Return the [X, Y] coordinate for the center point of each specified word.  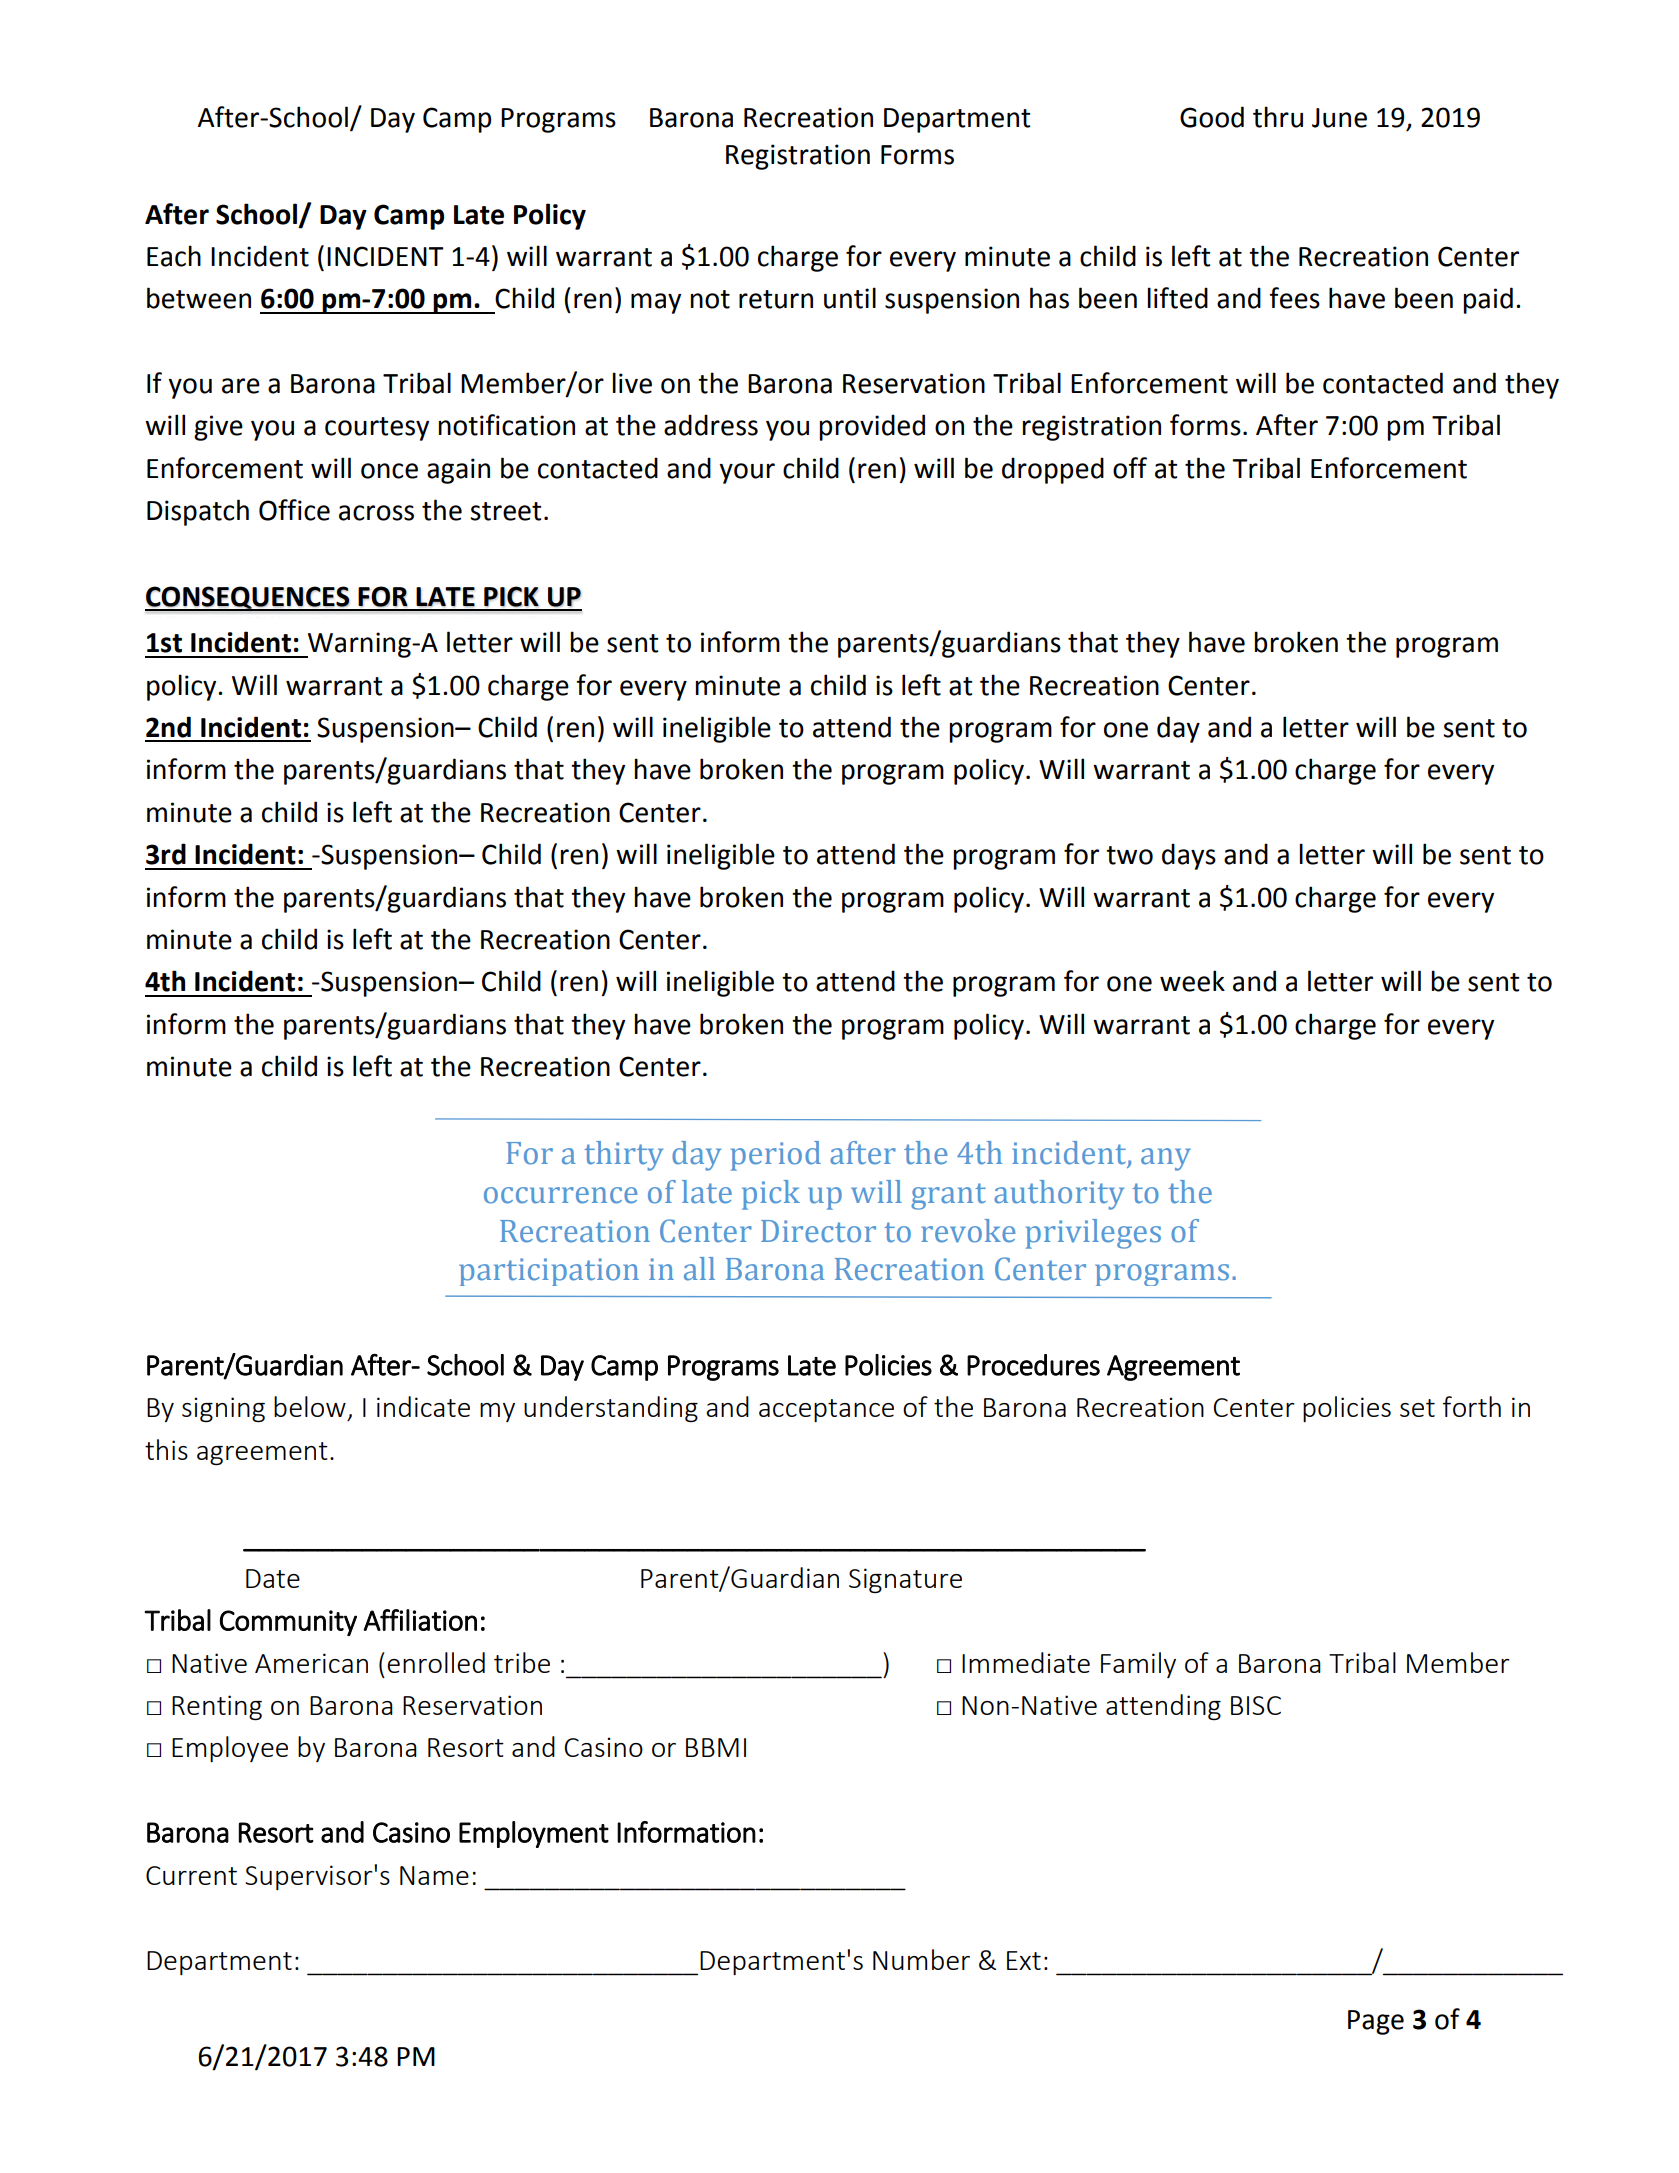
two [1129, 855]
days [1189, 856]
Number [921, 1959]
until [850, 298]
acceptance [826, 1410]
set [1417, 1408]
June [1339, 118]
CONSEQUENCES [248, 598]
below [310, 1406]
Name [434, 1875]
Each [174, 256]
